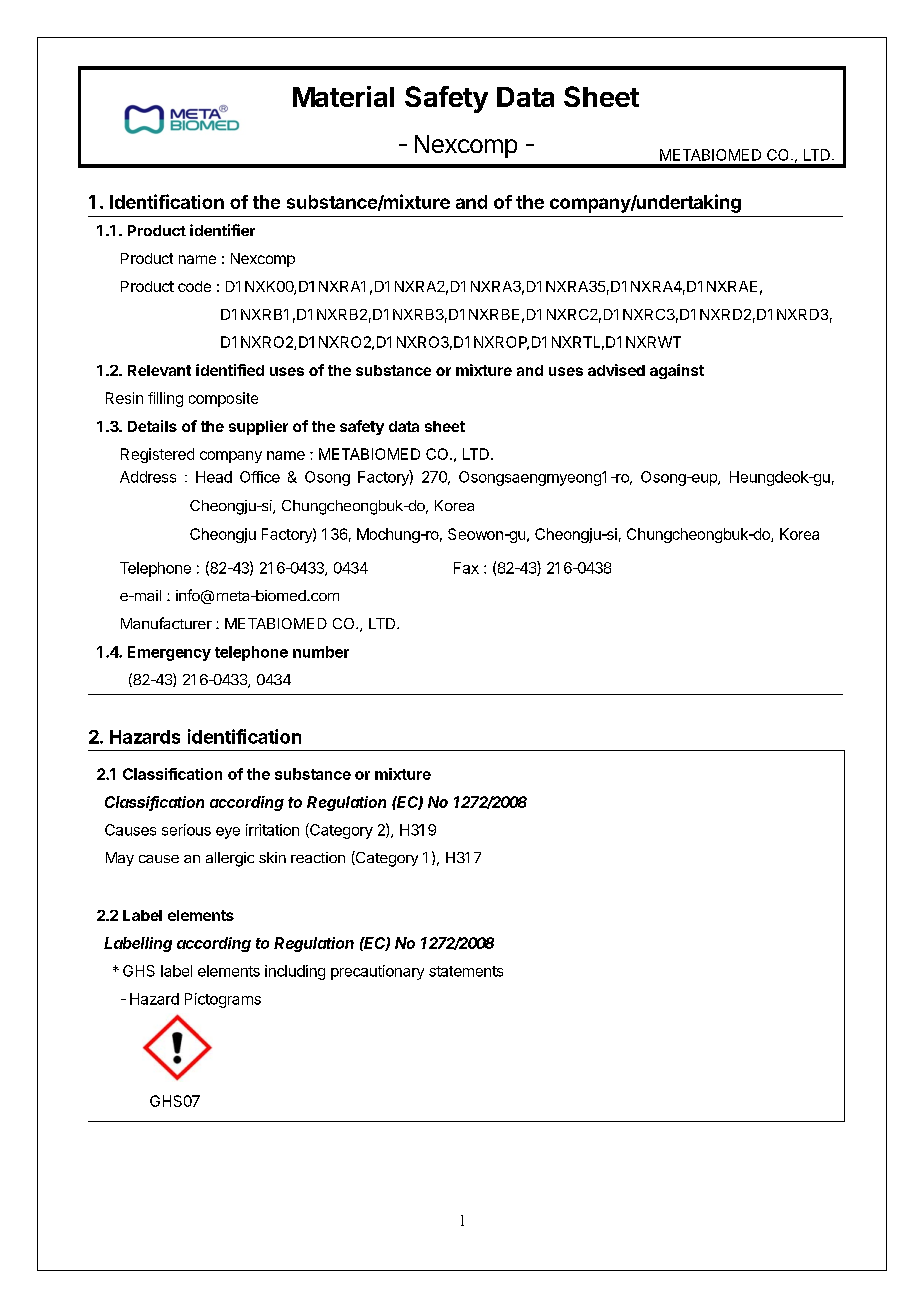  I want to click on Material, so click(343, 96).
